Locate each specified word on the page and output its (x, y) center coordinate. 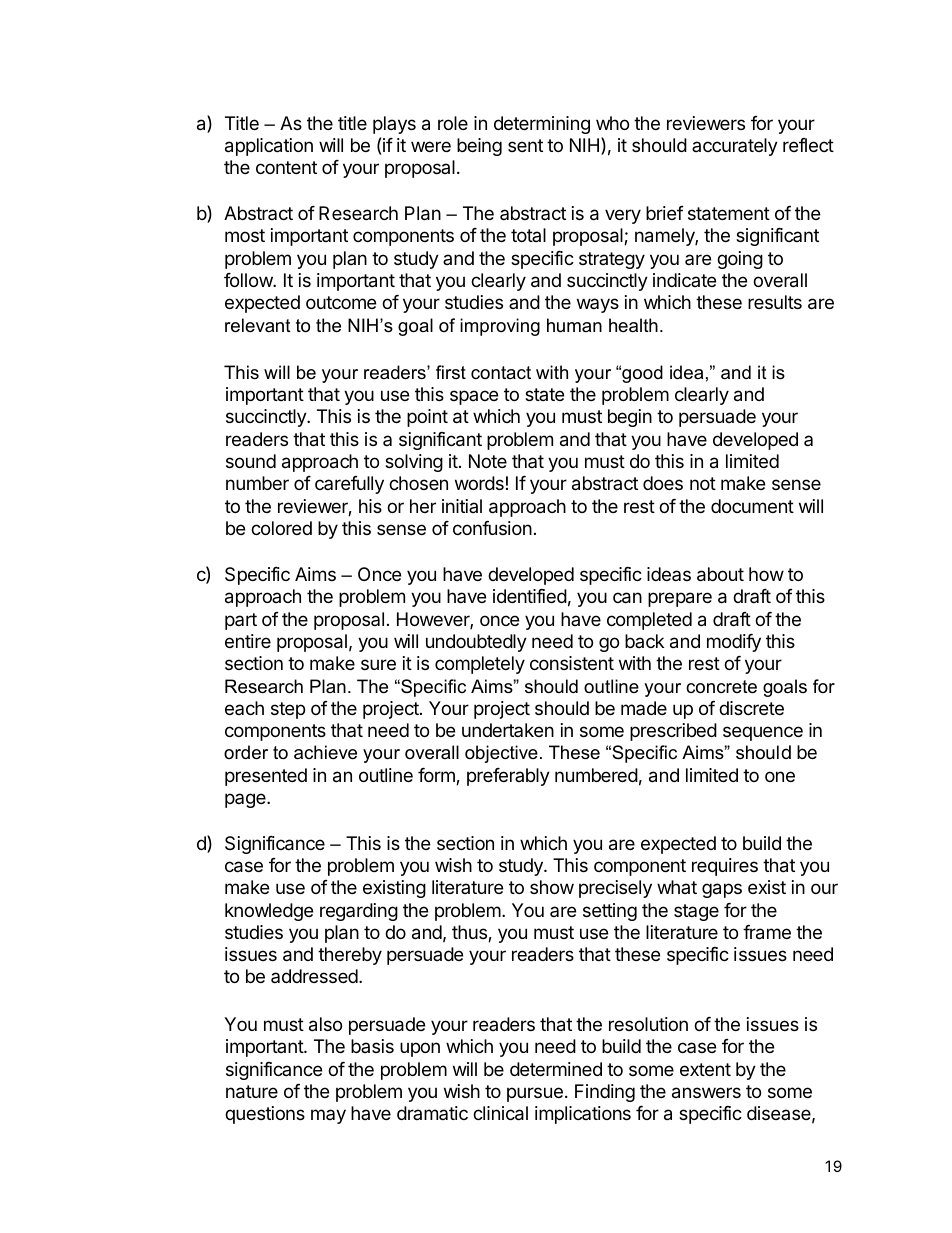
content (286, 167)
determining (542, 125)
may (328, 1116)
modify (734, 643)
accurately (735, 147)
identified (530, 596)
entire (248, 641)
